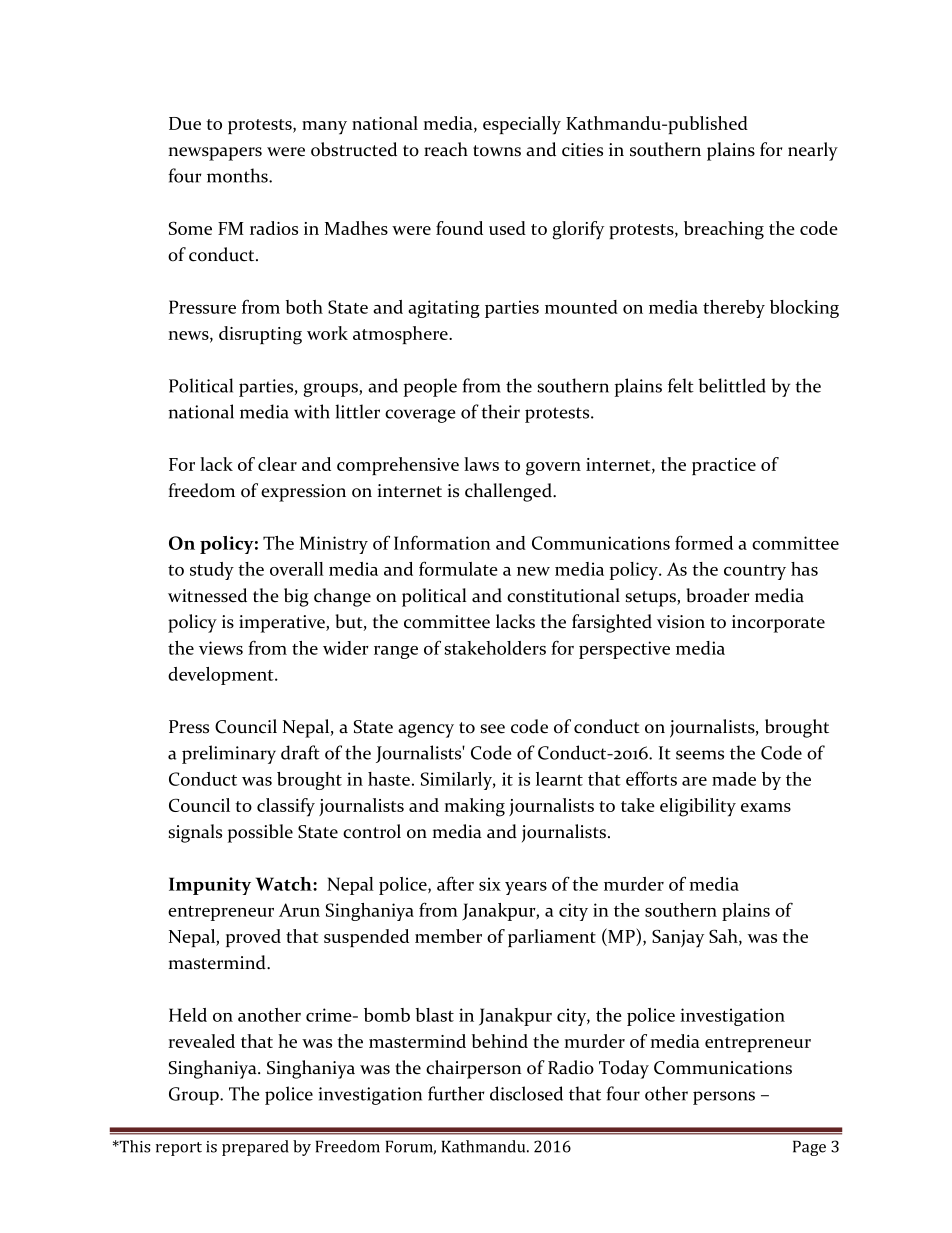 This screenshot has width=952, height=1233. I want to click on disclosed, so click(526, 1093).
